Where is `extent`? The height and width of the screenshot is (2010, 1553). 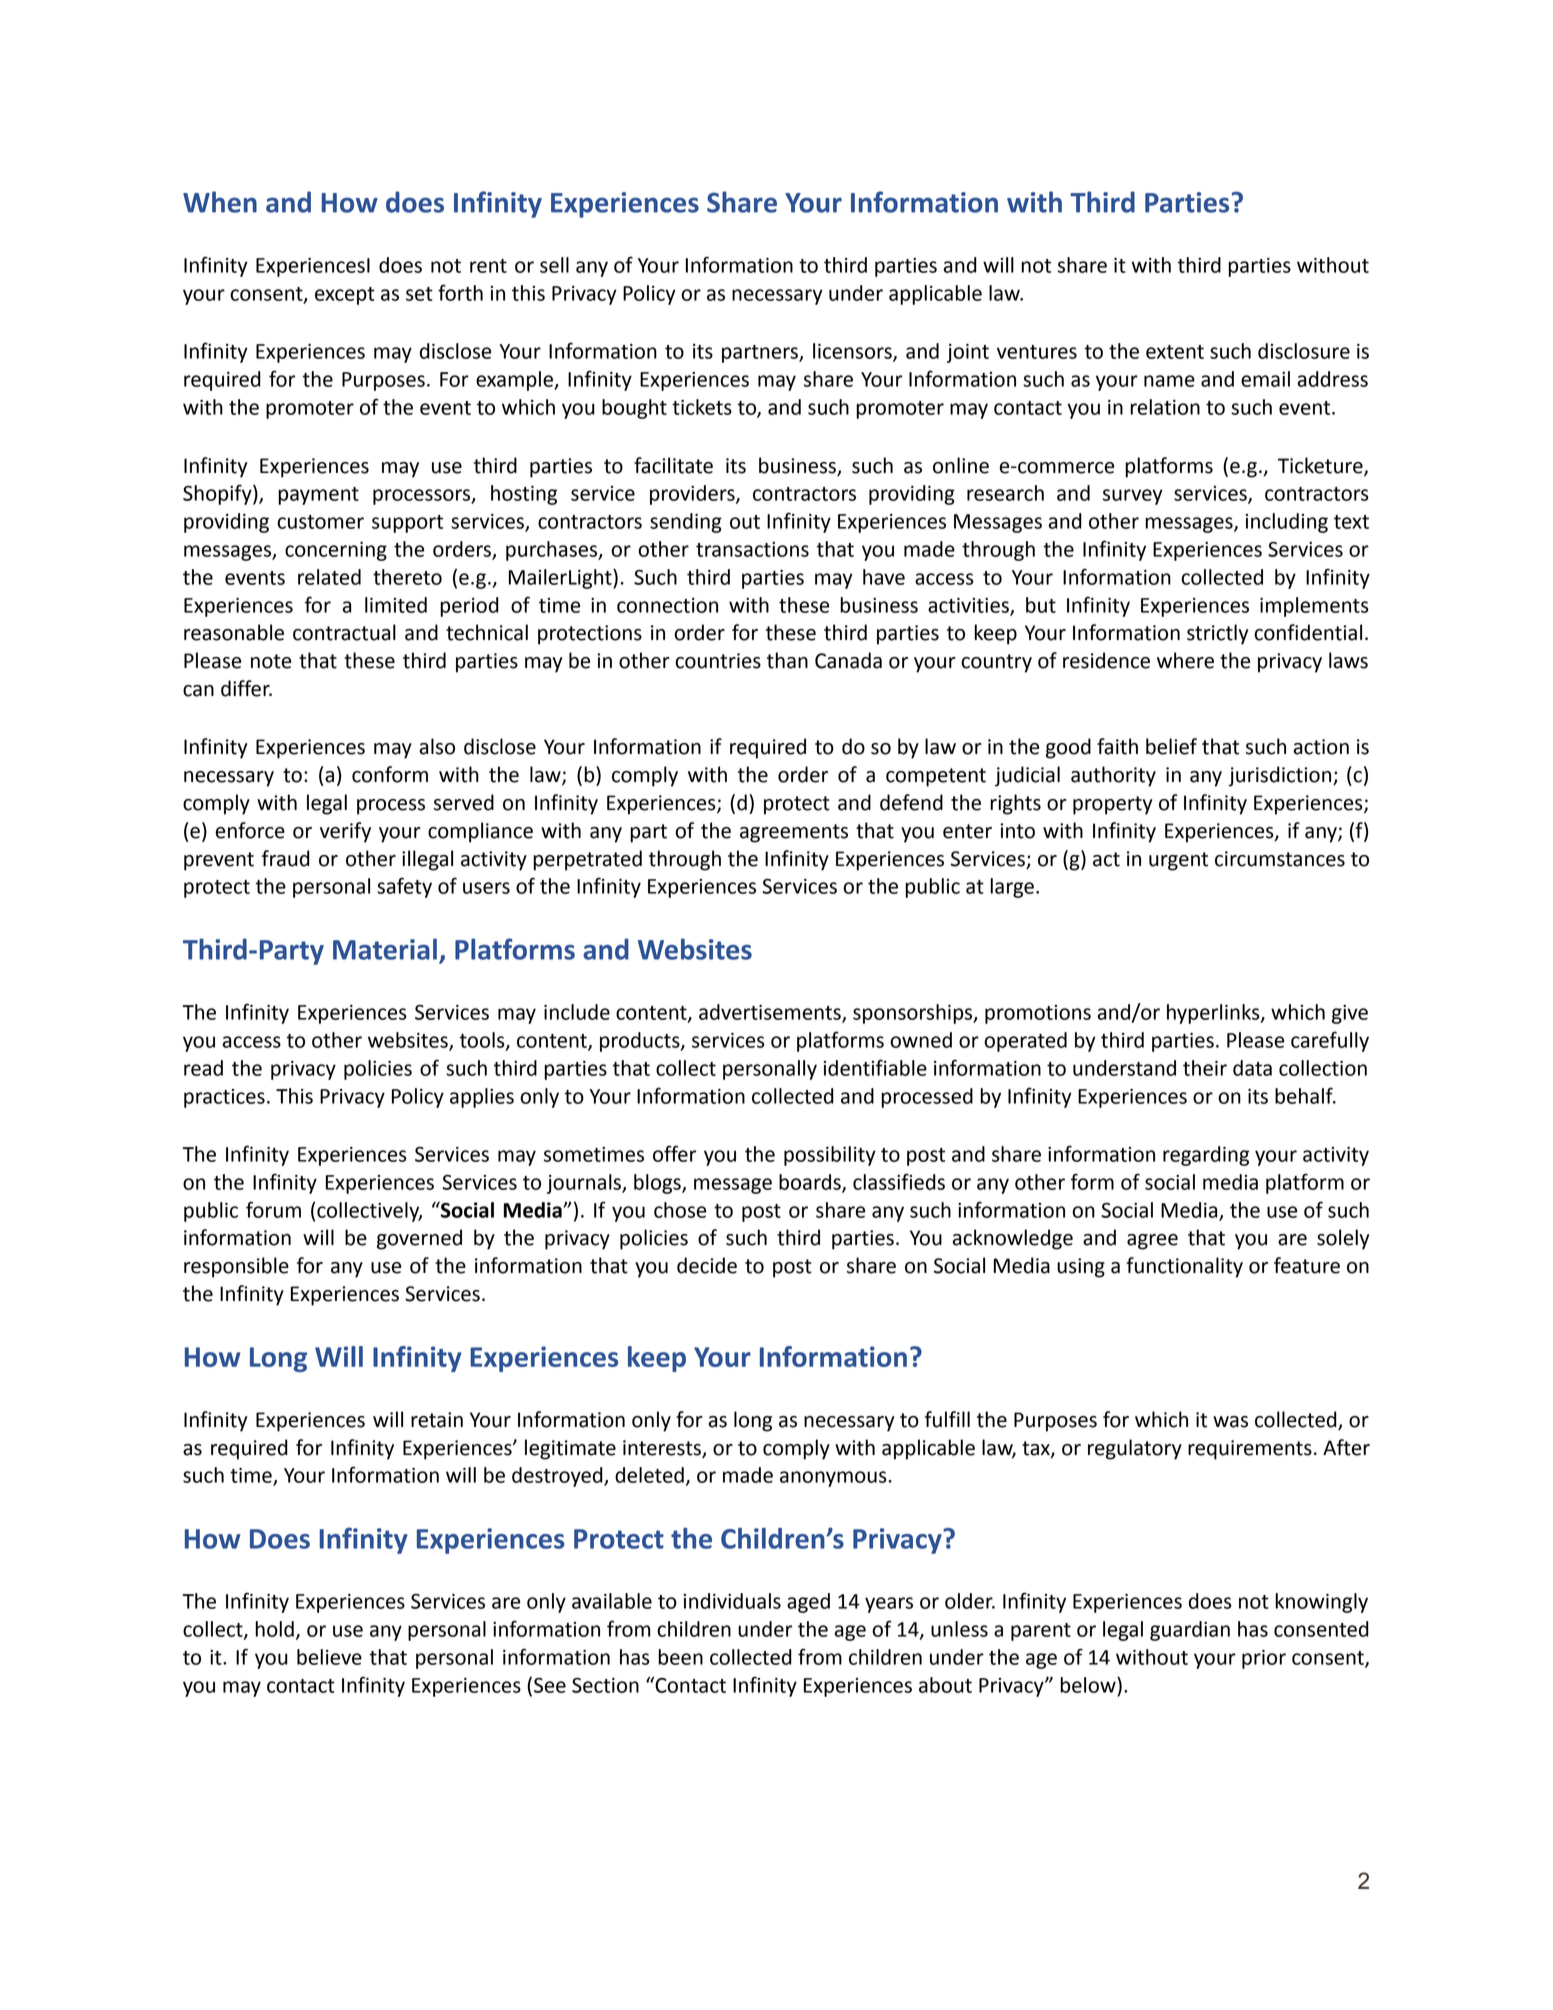 extent is located at coordinates (1175, 352).
